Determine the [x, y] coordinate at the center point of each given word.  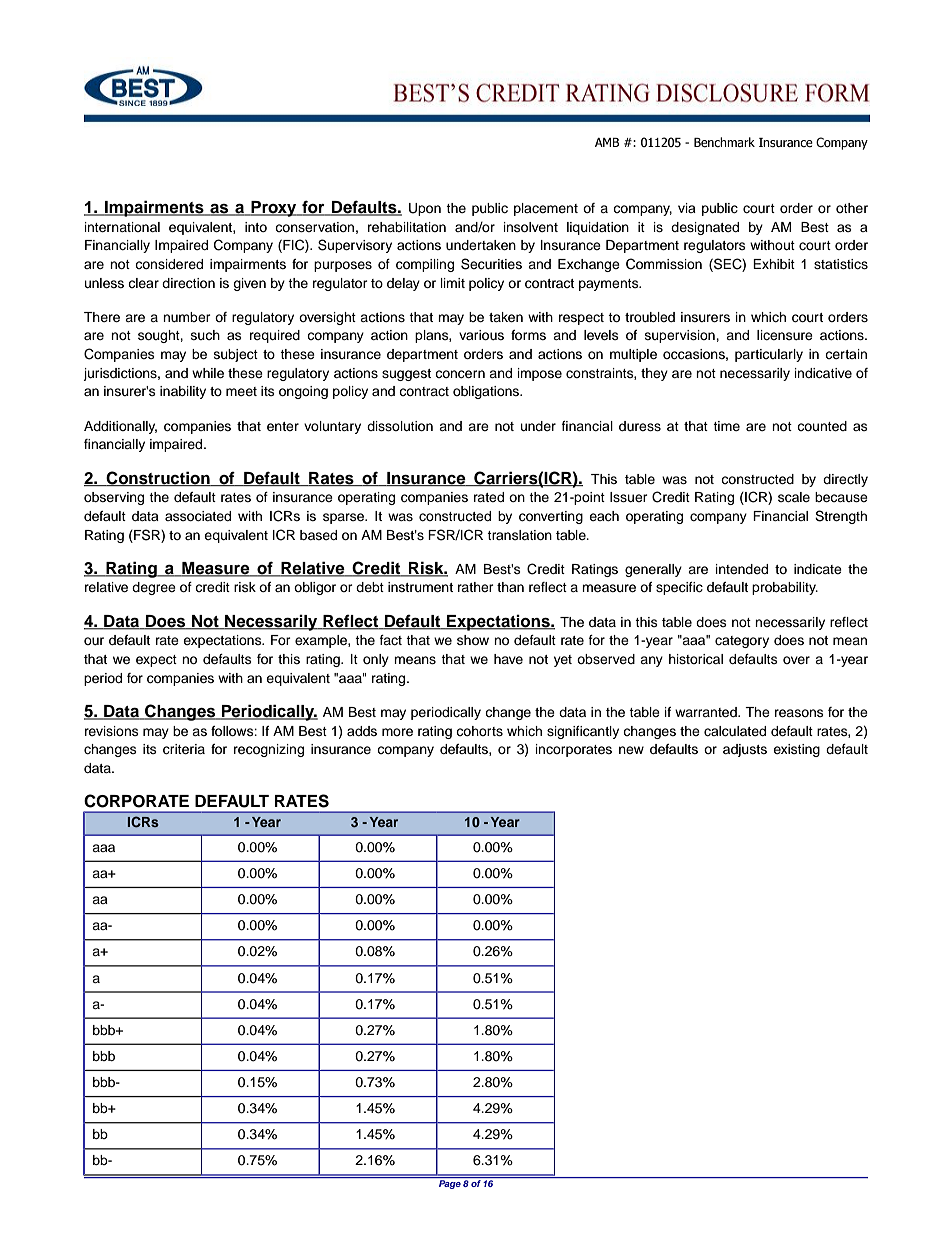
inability [183, 392]
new [631, 750]
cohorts [479, 731]
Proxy [274, 209]
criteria [184, 749]
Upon [425, 209]
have [508, 659]
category [742, 642]
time [726, 426]
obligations [487, 392]
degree [154, 588]
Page [450, 1184]
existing [796, 750]
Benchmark [724, 142]
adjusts [745, 750]
